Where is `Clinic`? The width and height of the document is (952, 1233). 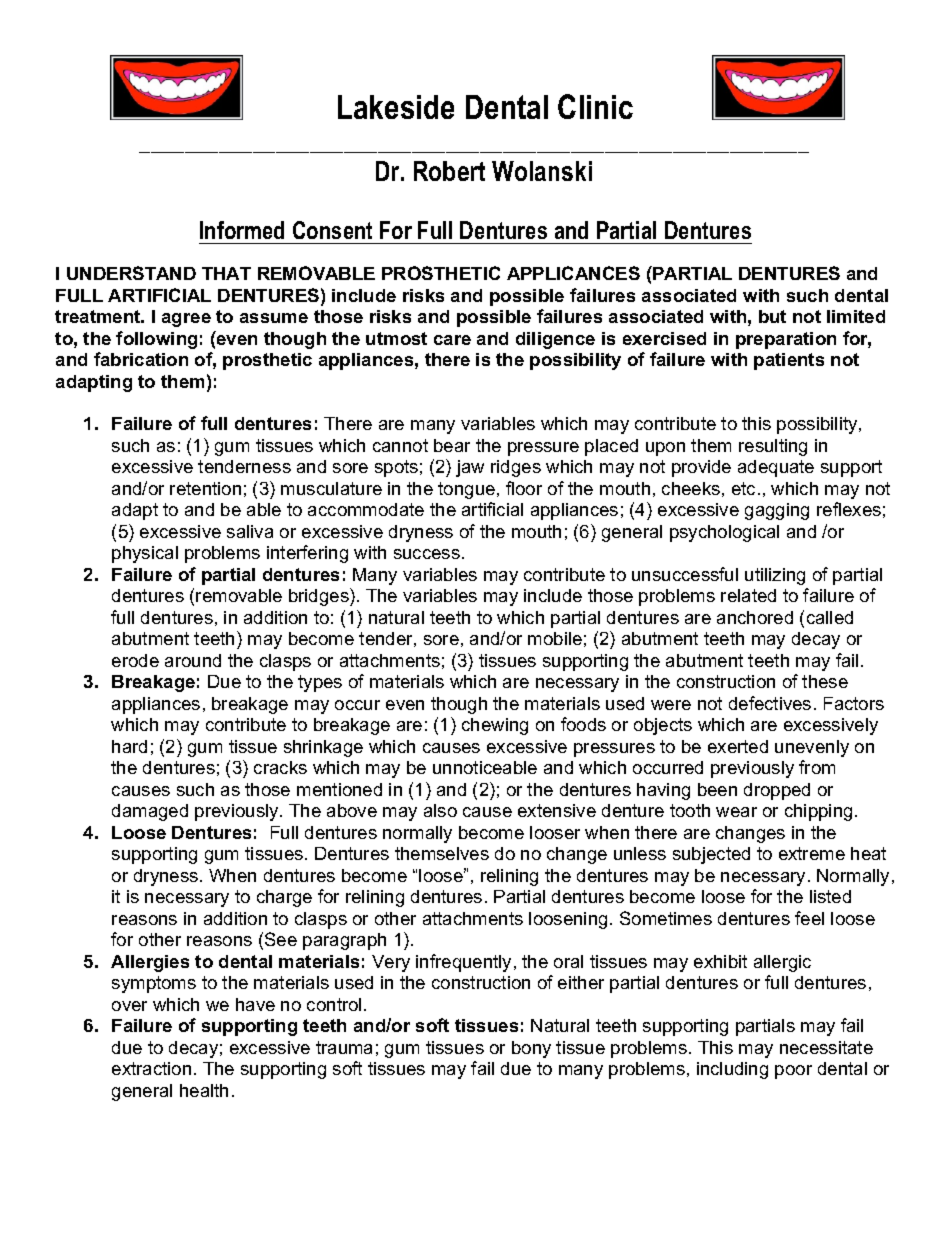 Clinic is located at coordinates (595, 106).
